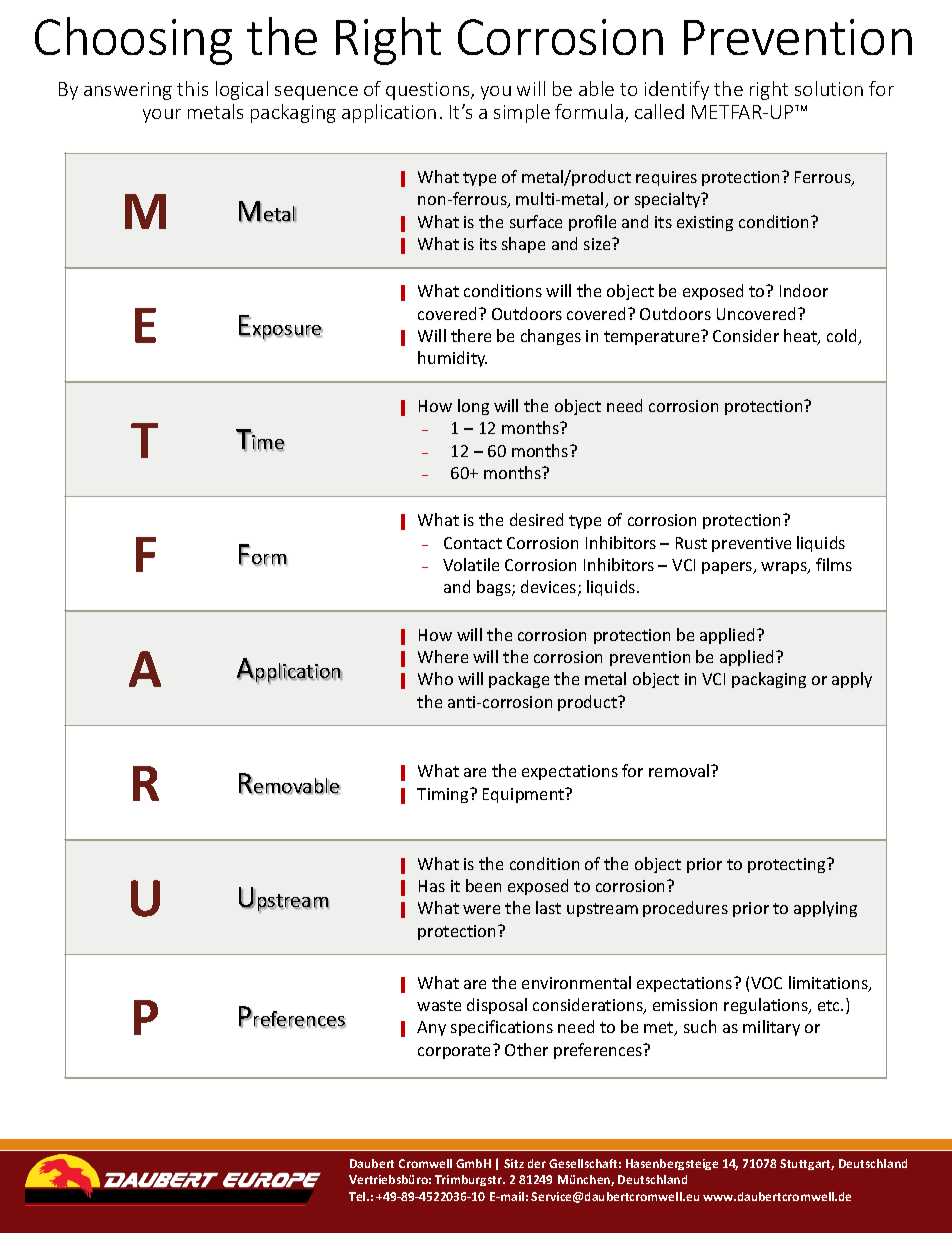  Describe the element at coordinates (452, 359) in the image. I see `humidity` at that location.
